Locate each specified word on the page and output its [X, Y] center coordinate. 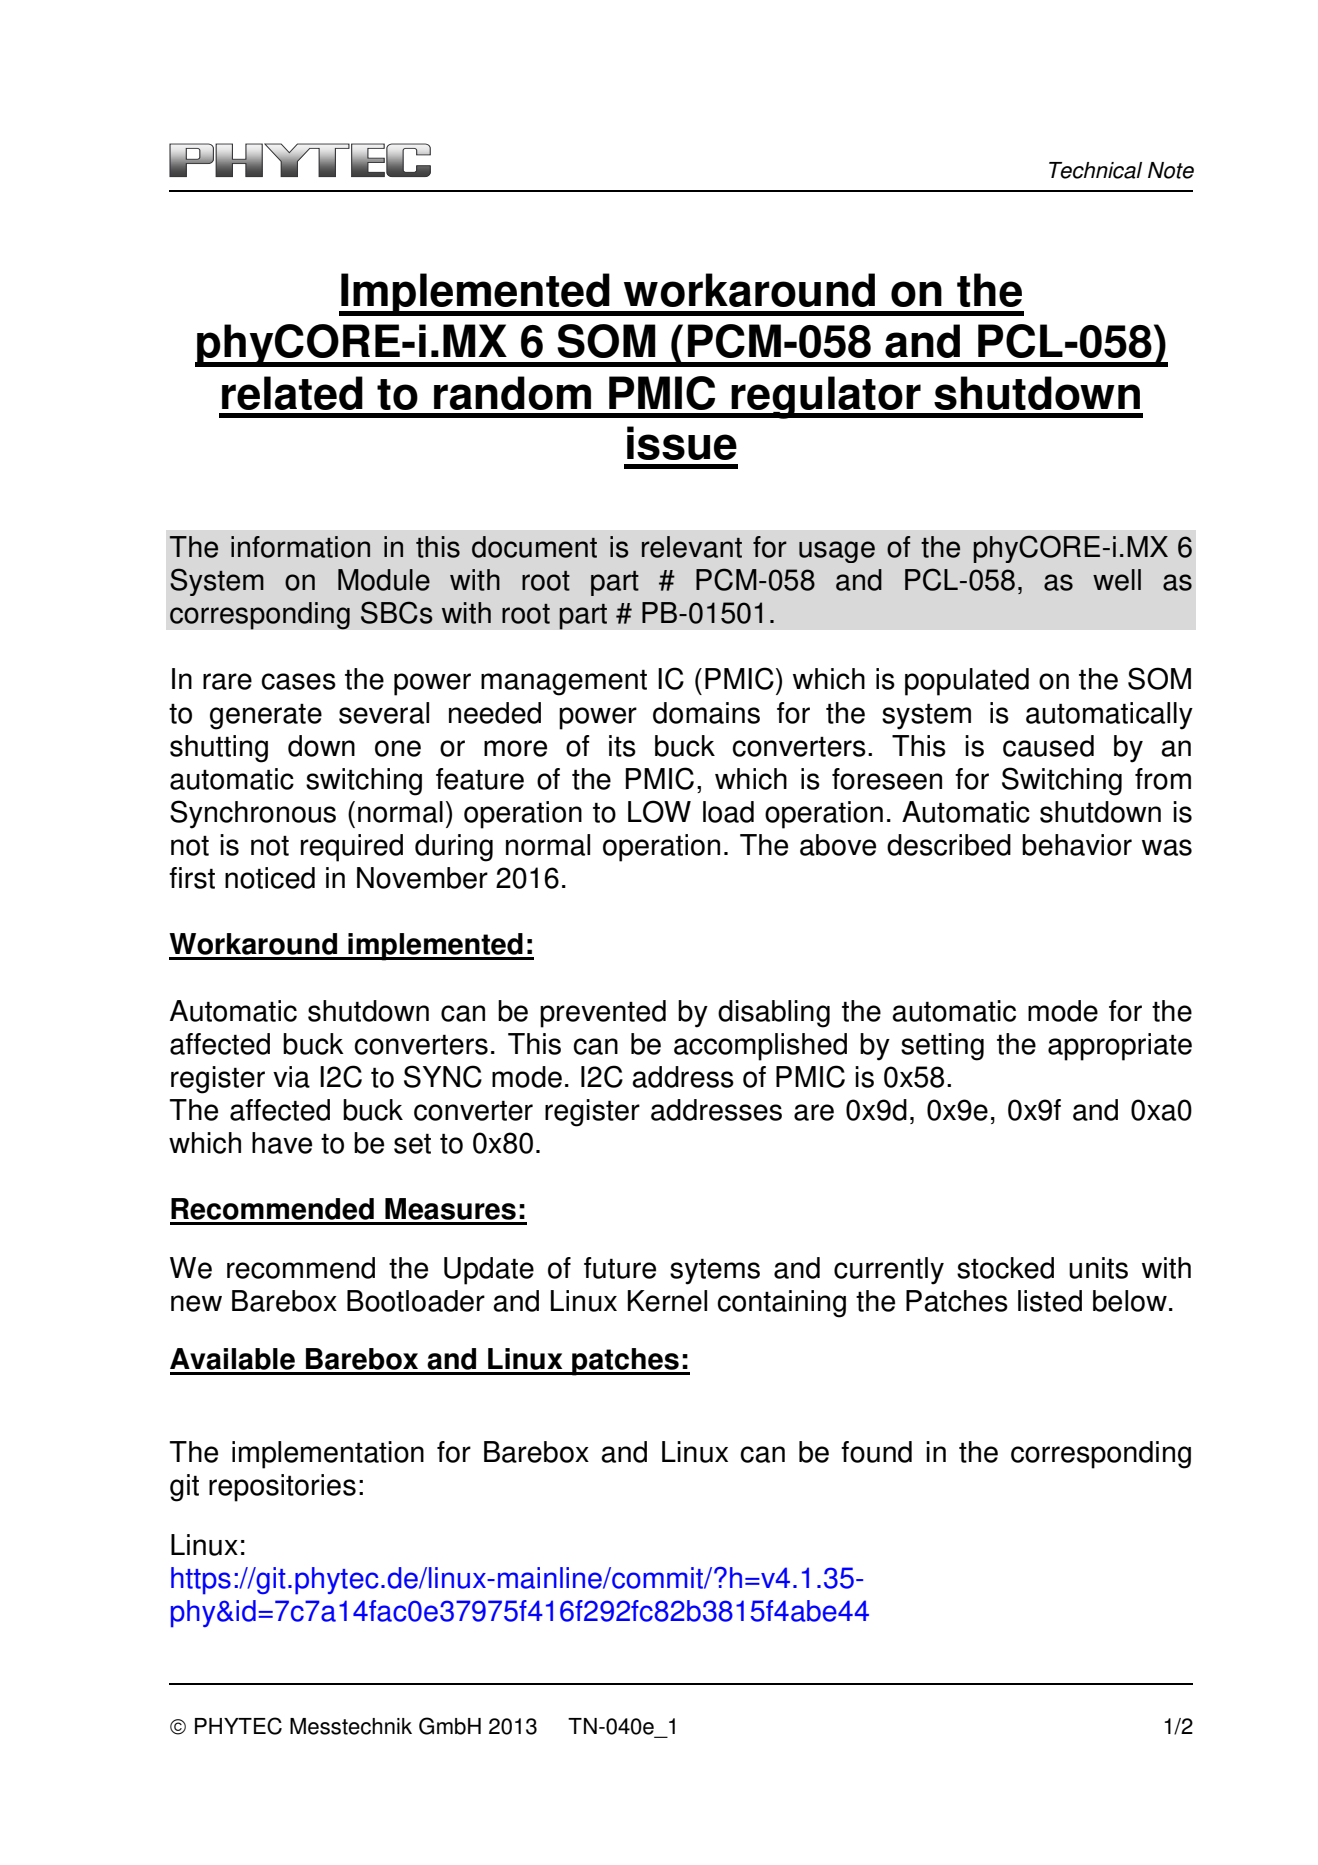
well [1117, 580]
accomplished [760, 1047]
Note [1171, 170]
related [292, 393]
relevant [692, 547]
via [291, 1077]
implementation [328, 1455]
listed [1050, 1301]
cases [298, 681]
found [876, 1452]
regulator [826, 397]
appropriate [1120, 1047]
